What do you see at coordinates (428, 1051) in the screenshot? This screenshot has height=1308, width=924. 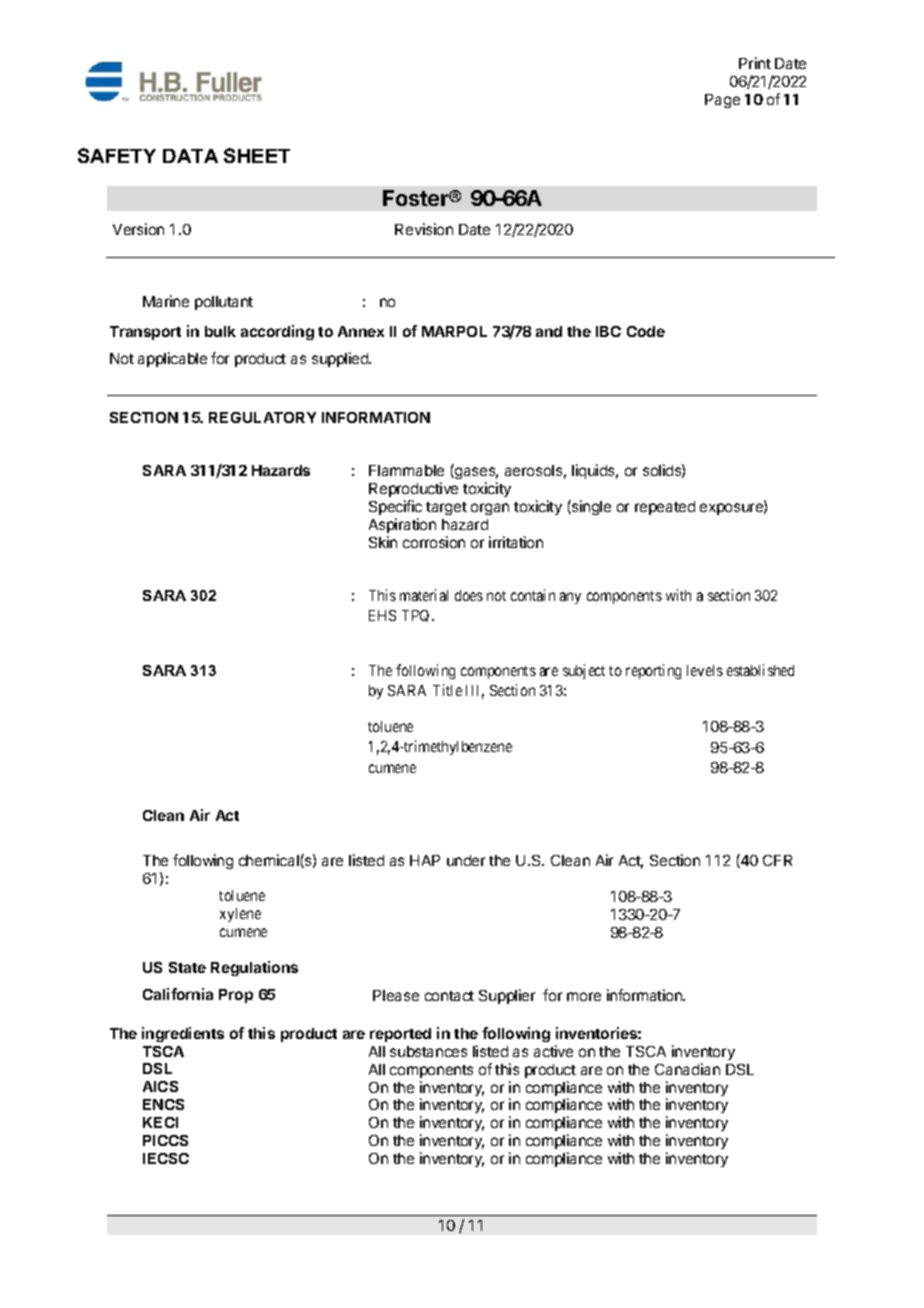 I see `substances` at bounding box center [428, 1051].
